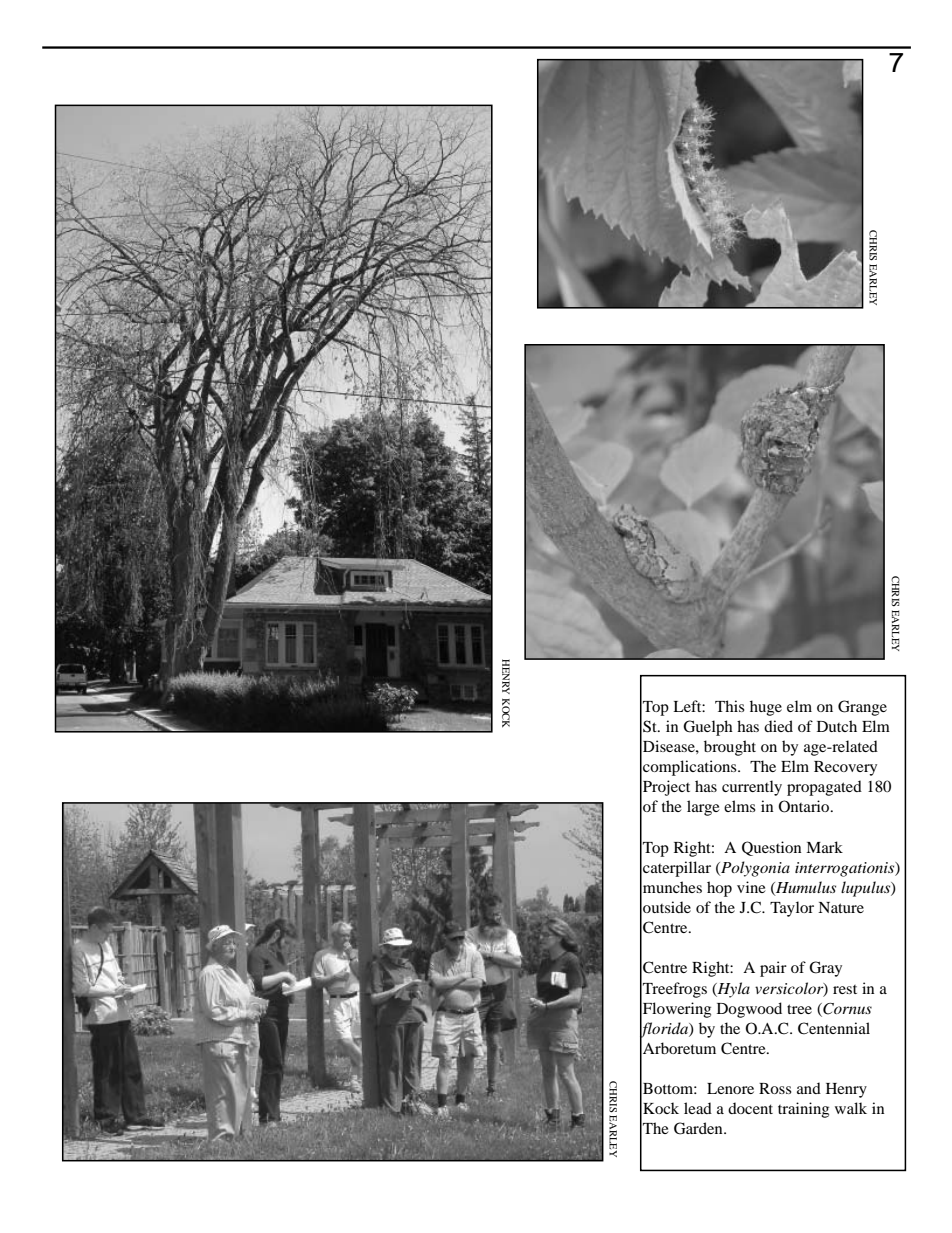 Image resolution: width=952 pixels, height=1233 pixels. What do you see at coordinates (698, 1108) in the page?
I see `lead` at bounding box center [698, 1108].
